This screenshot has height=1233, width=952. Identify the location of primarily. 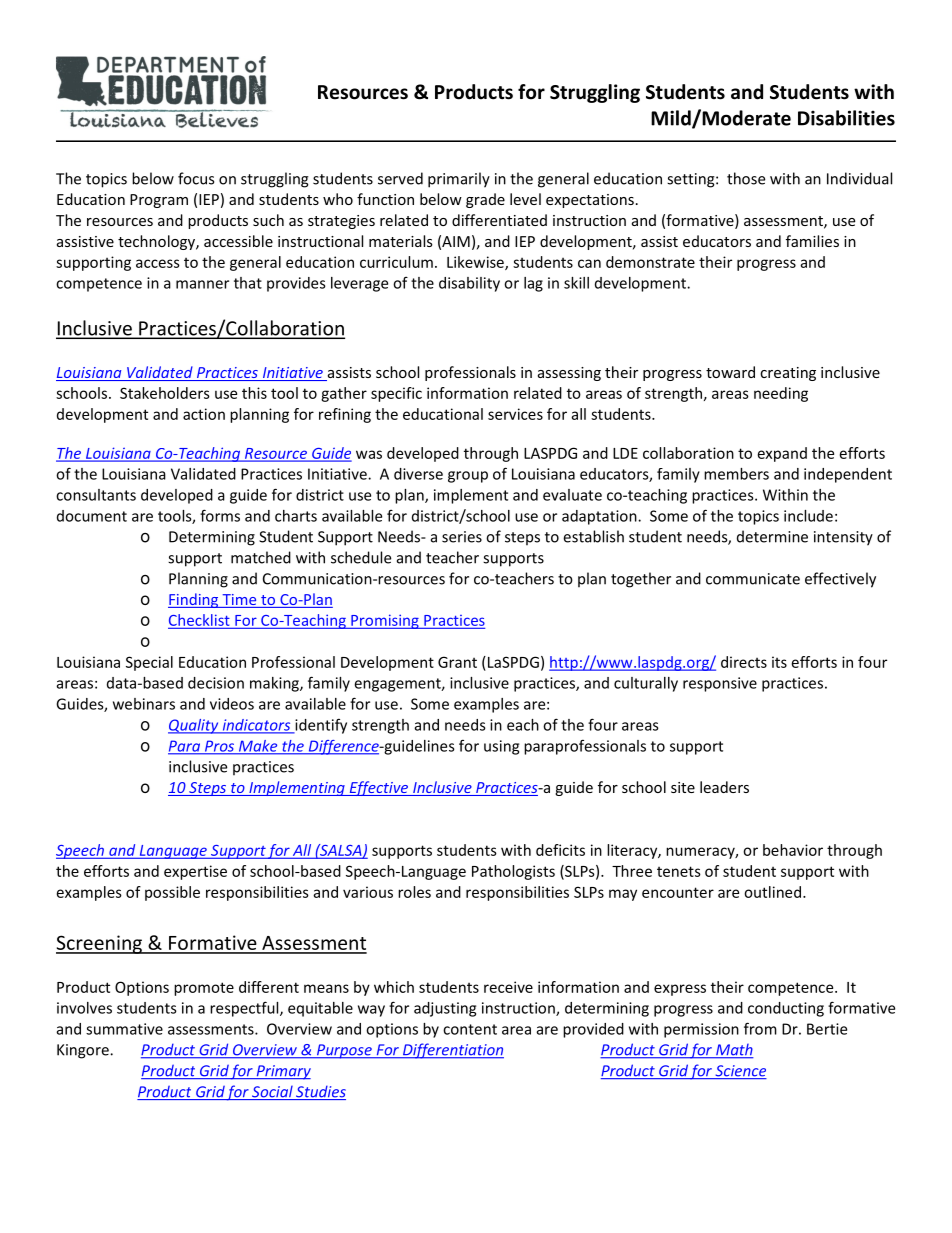
(459, 180).
